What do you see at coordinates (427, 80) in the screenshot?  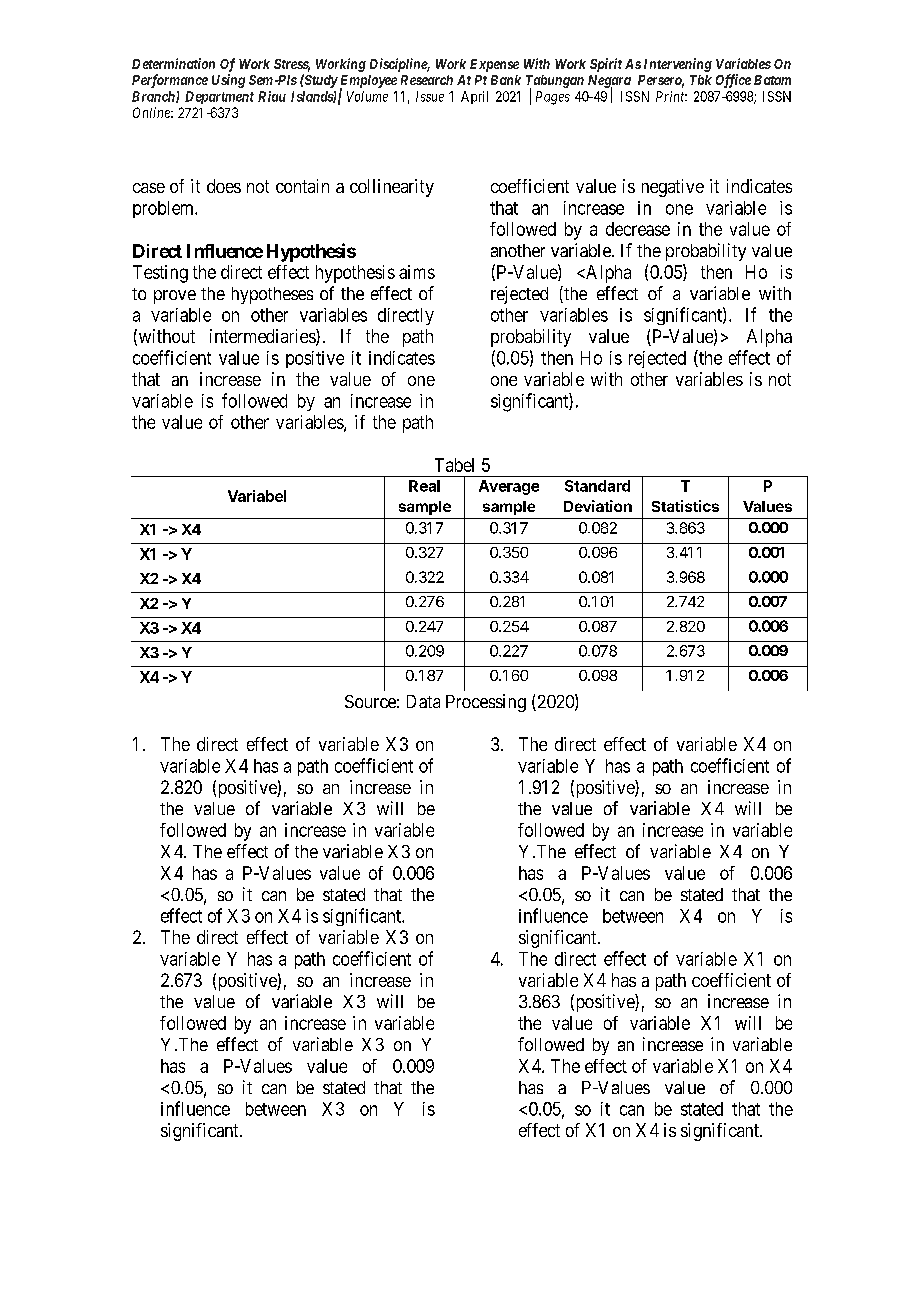 I see `Research` at bounding box center [427, 80].
